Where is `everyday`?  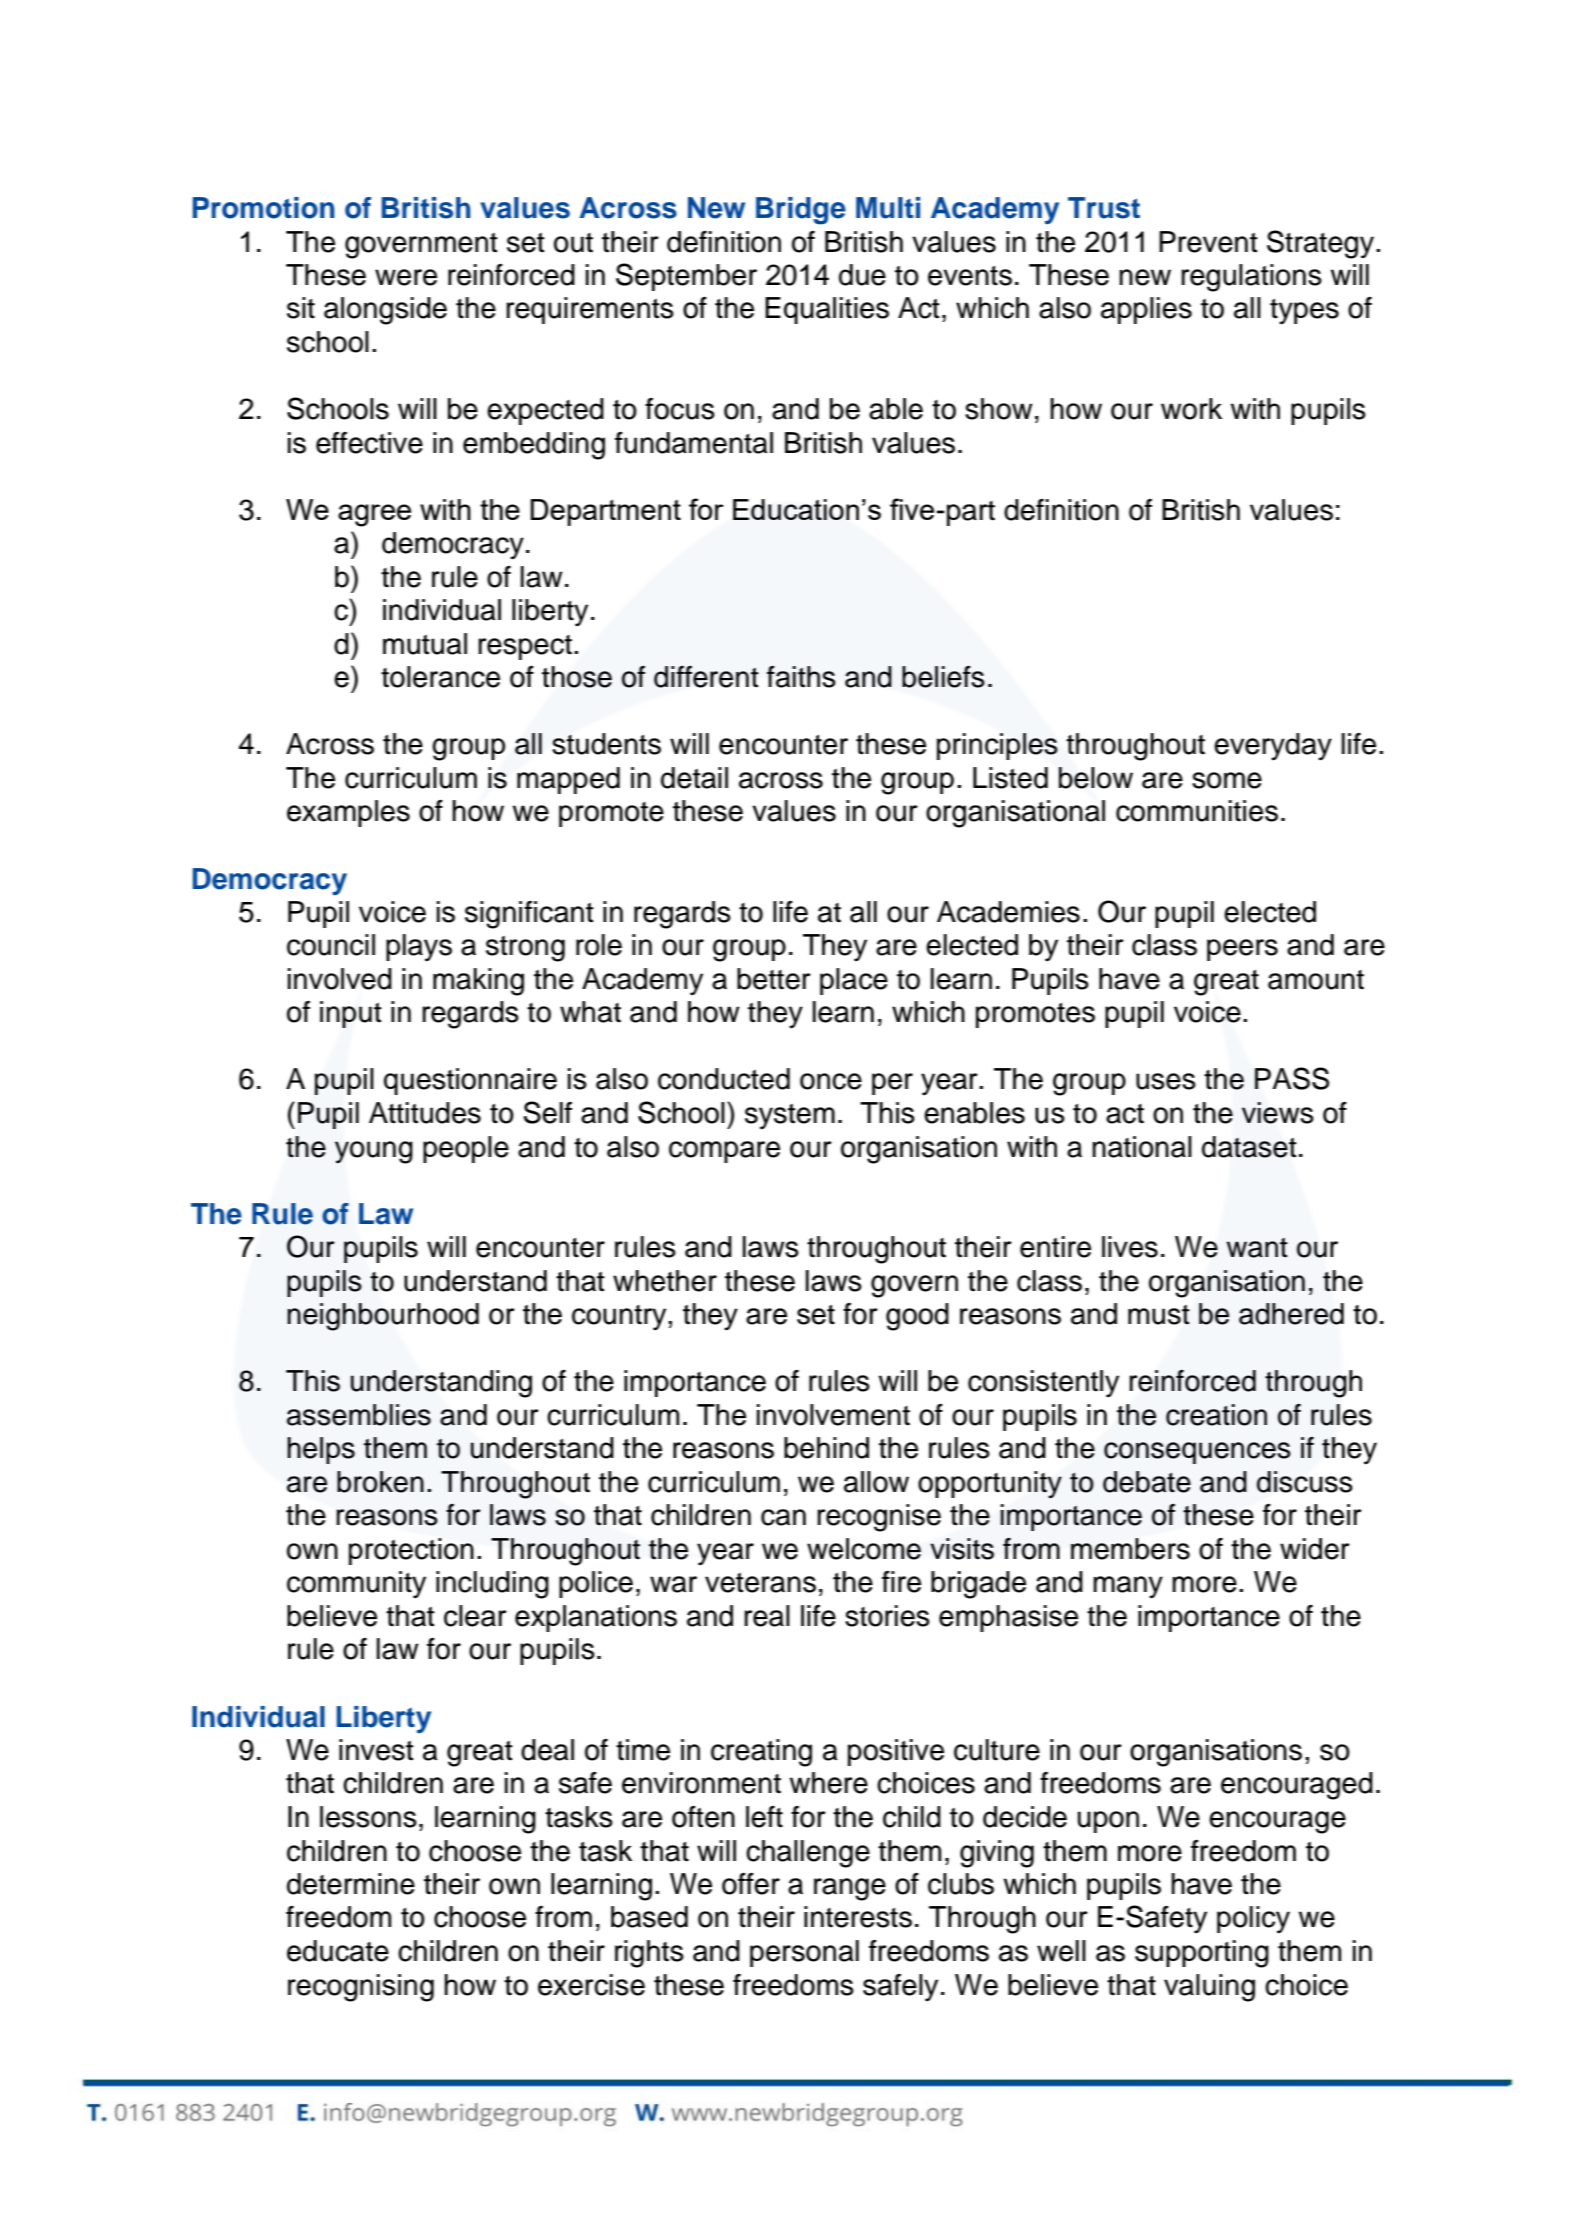
everyday is located at coordinates (1273, 747).
